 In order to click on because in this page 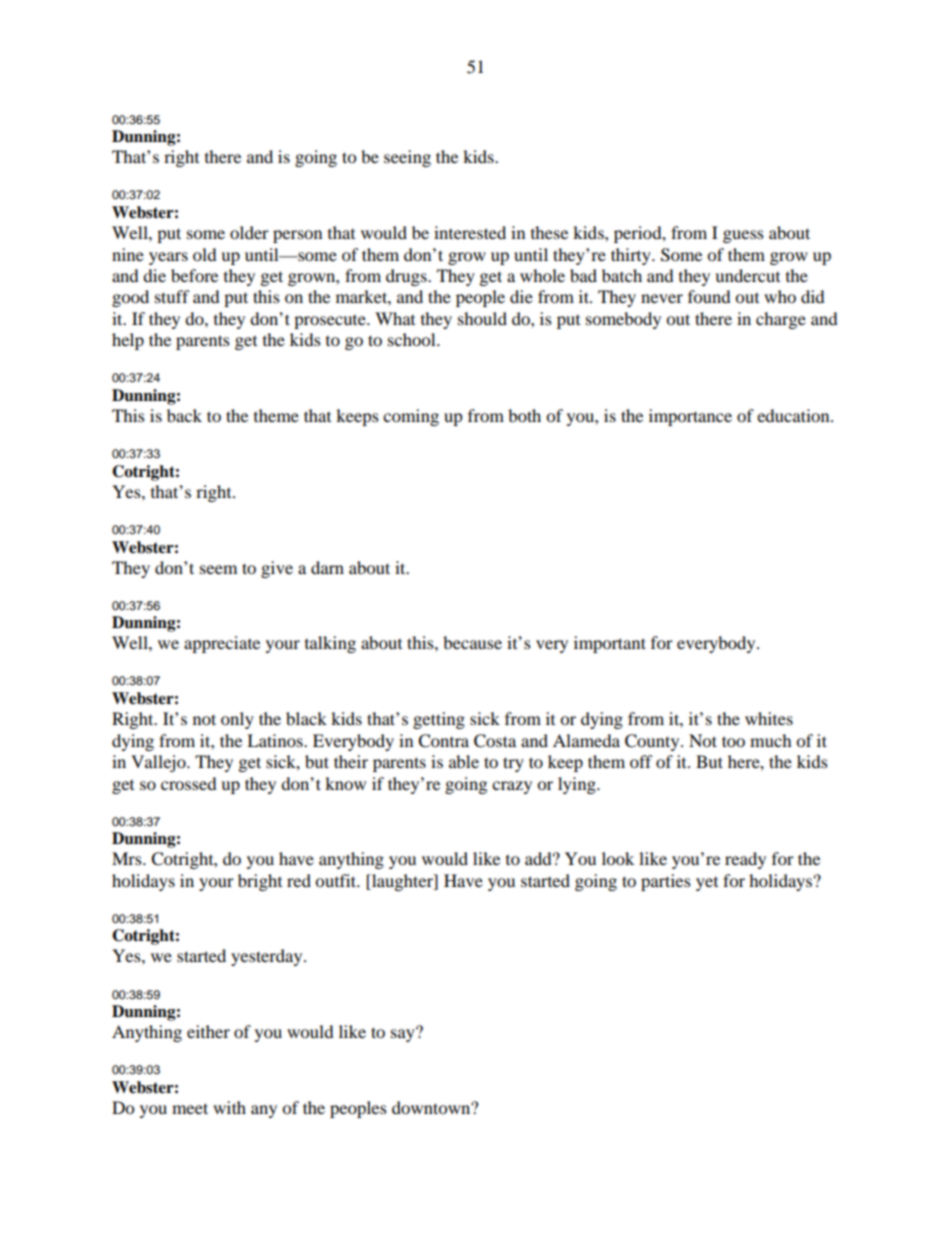, I will do `click(472, 642)`.
